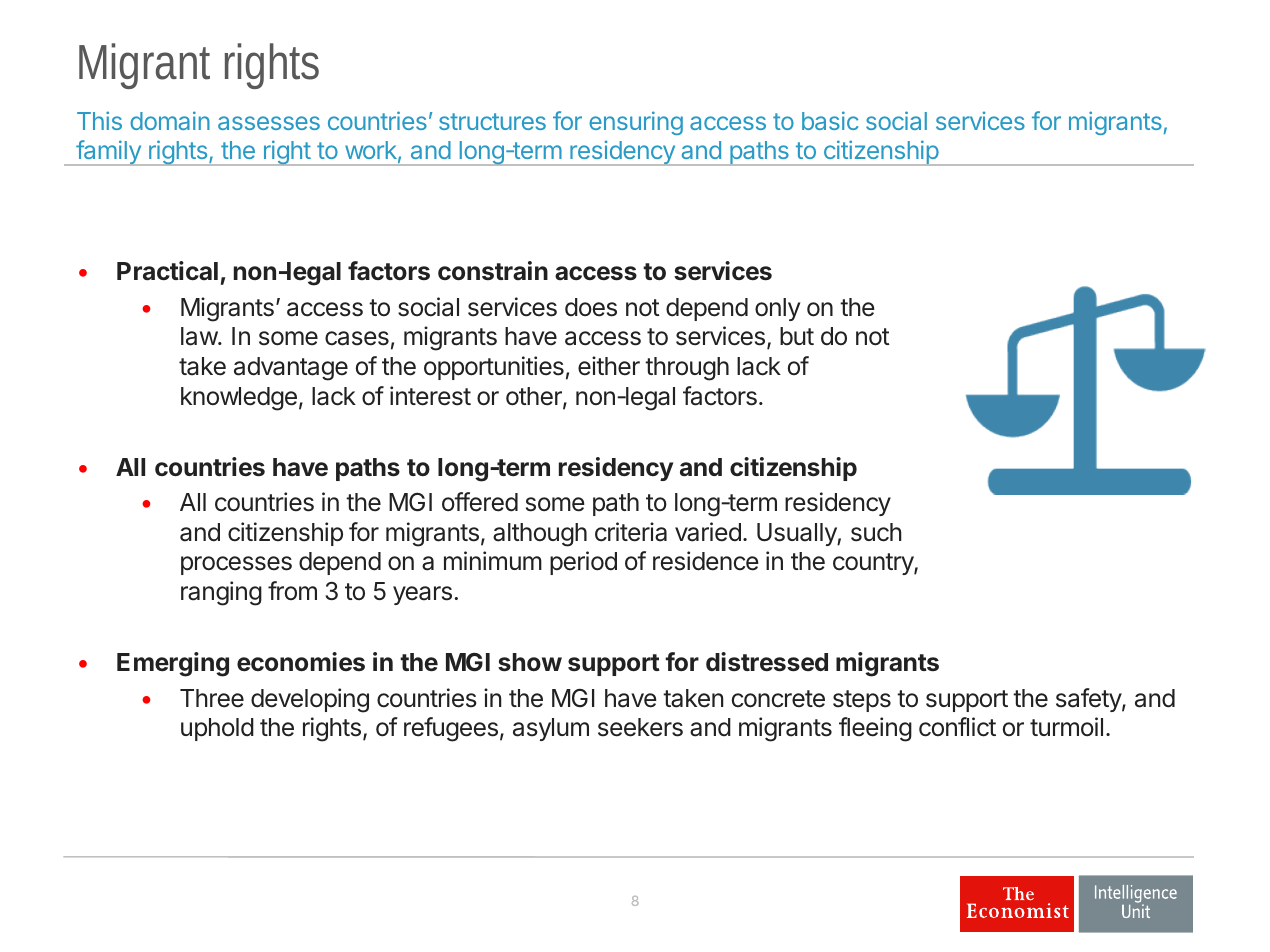  Describe the element at coordinates (269, 123) in the screenshot. I see `assesses` at that location.
